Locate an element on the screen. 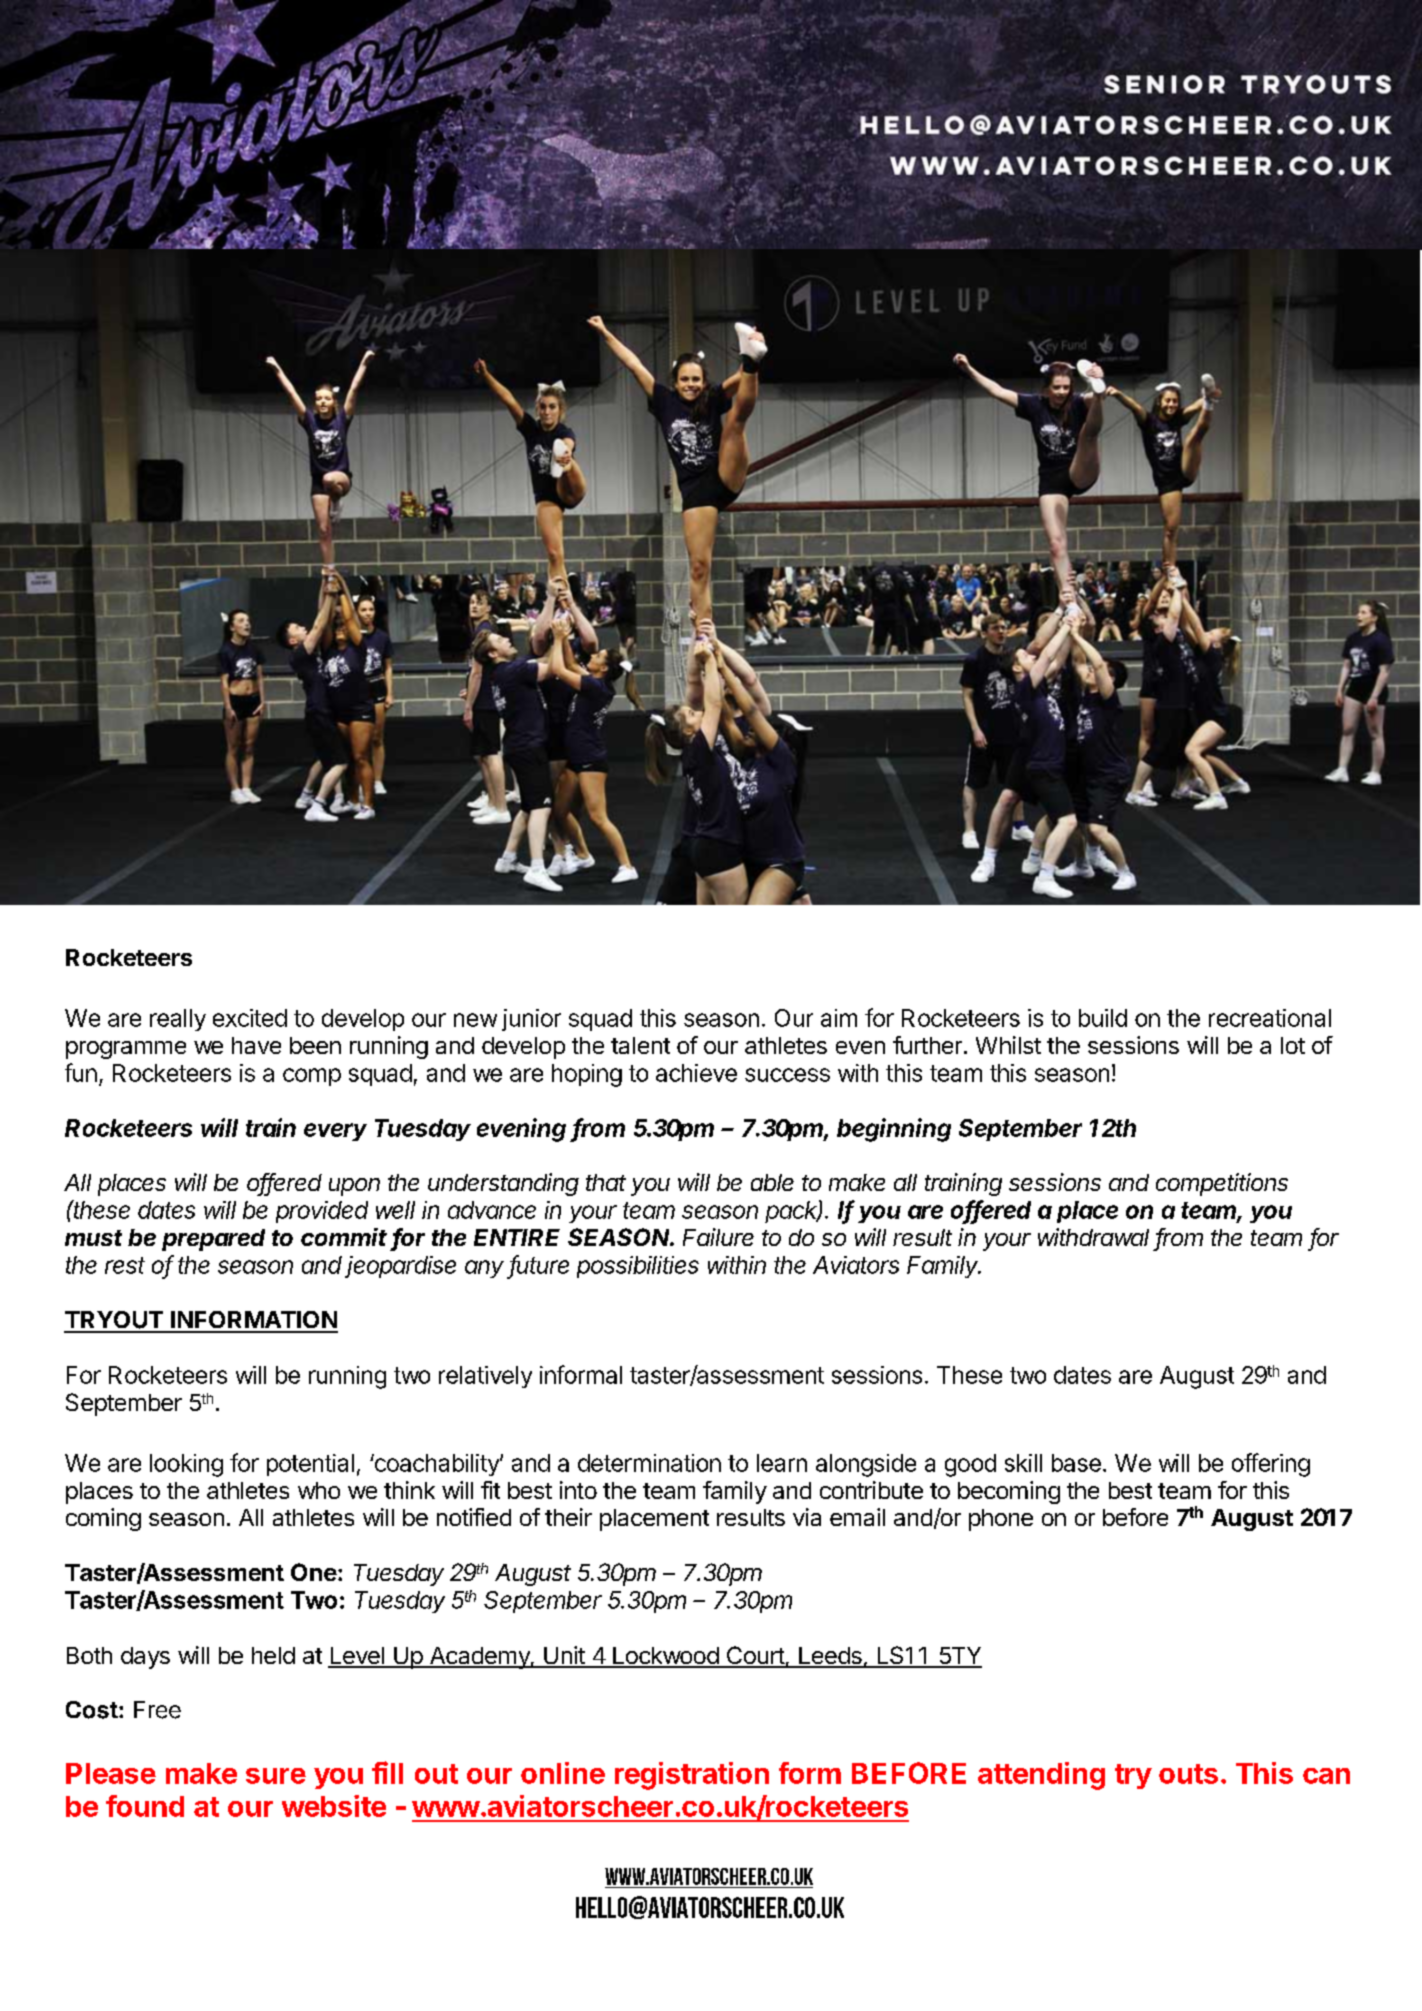  outs is located at coordinates (1188, 1774).
